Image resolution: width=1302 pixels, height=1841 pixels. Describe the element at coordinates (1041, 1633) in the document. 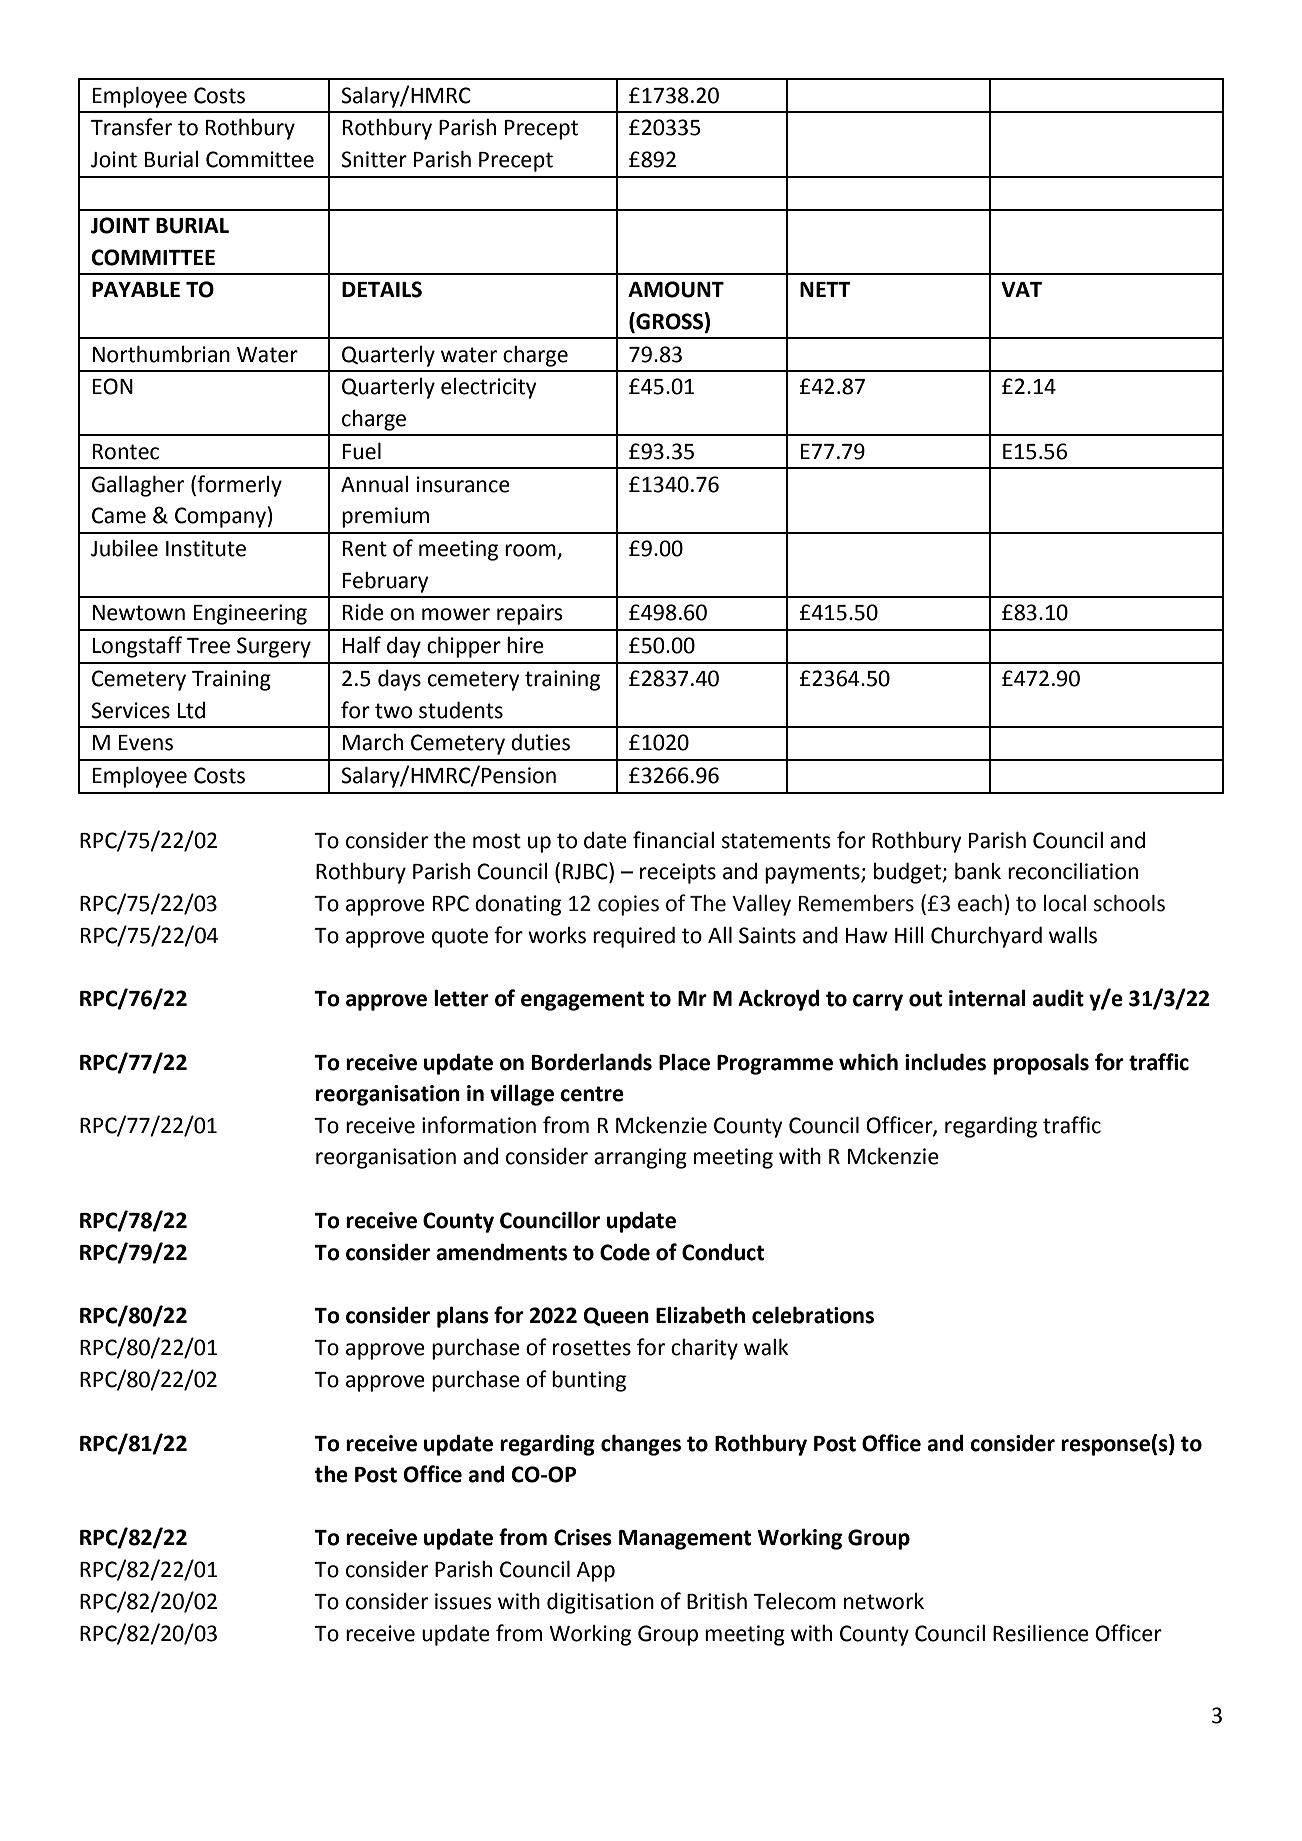

I see `Resilience` at that location.
